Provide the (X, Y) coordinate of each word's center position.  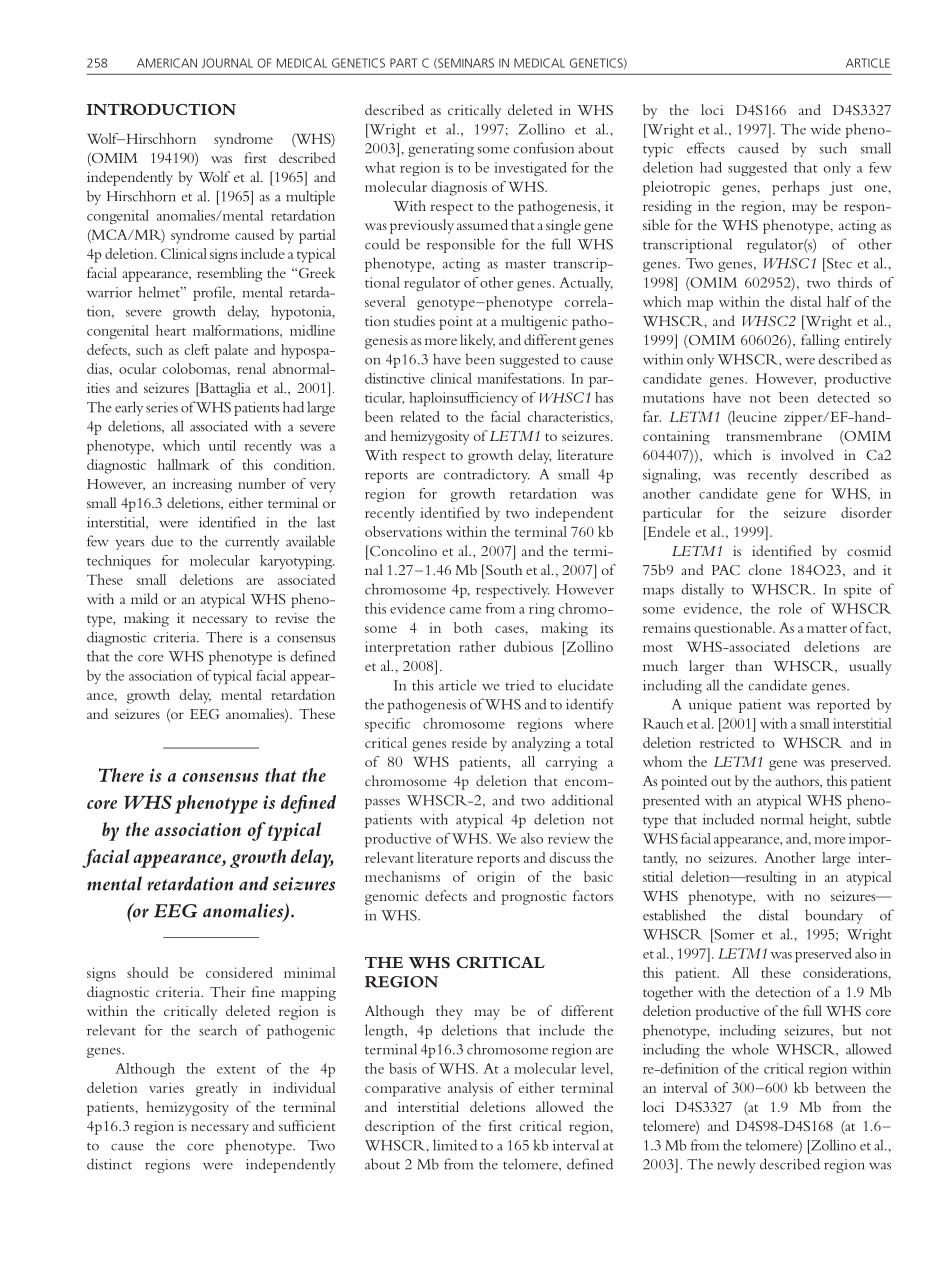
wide (826, 129)
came (465, 610)
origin (496, 879)
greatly (217, 1089)
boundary (834, 916)
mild (144, 598)
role (790, 608)
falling (820, 341)
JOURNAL (227, 63)
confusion (543, 148)
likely (477, 341)
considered (239, 972)
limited (455, 1145)
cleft (197, 349)
